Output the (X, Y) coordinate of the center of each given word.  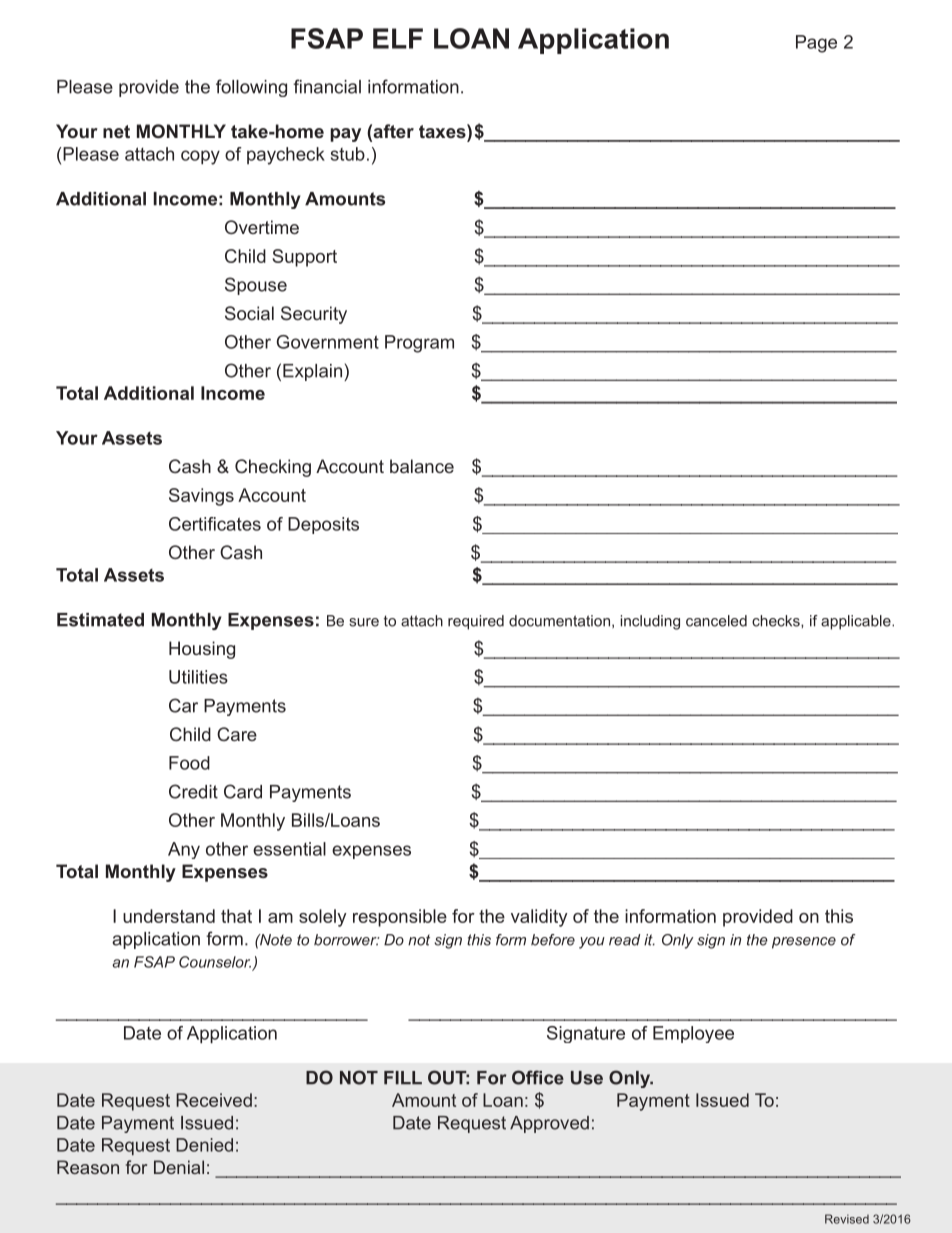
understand (169, 916)
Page (816, 44)
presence (804, 943)
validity (539, 918)
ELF (398, 38)
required (476, 622)
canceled (716, 621)
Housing (202, 650)
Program (419, 344)
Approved (549, 1124)
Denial (179, 1167)
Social (249, 313)
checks (777, 621)
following (251, 88)
